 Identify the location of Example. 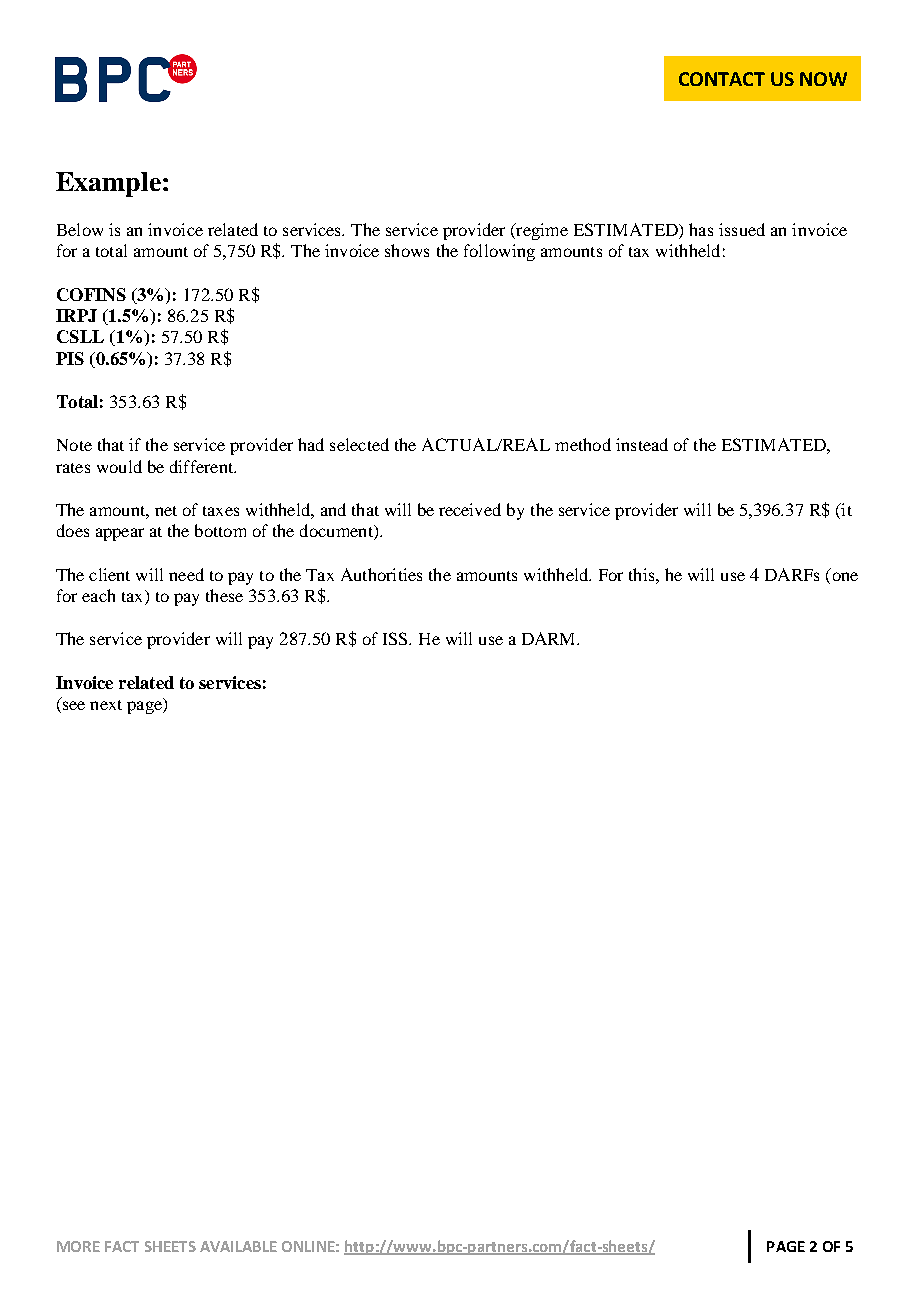
(108, 184).
